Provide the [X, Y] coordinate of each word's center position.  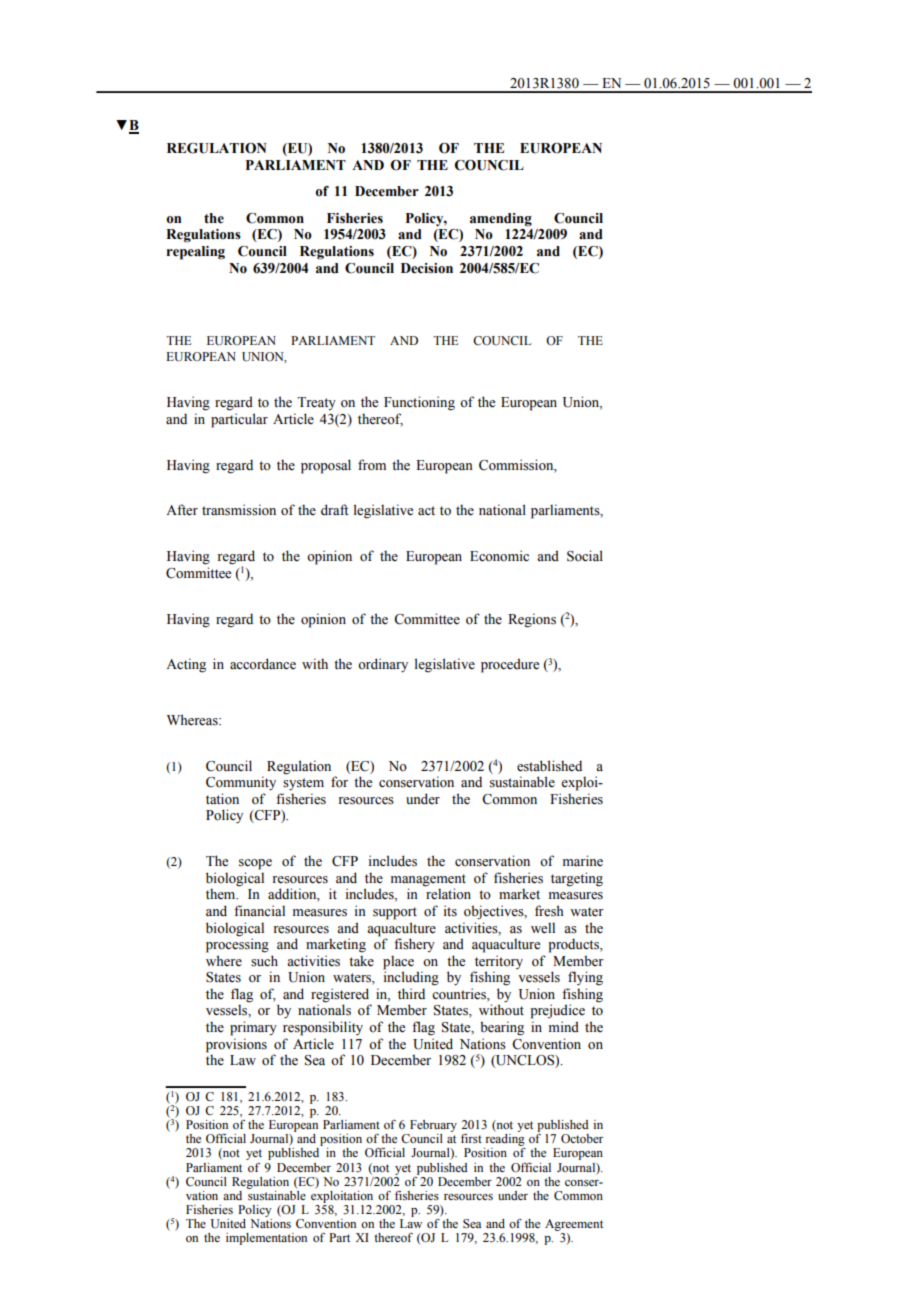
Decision [427, 268]
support [395, 913]
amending [501, 220]
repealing [195, 253]
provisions [236, 1045]
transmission [239, 510]
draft [334, 509]
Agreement [574, 1225]
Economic [499, 556]
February [432, 1127]
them [222, 894]
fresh [549, 911]
